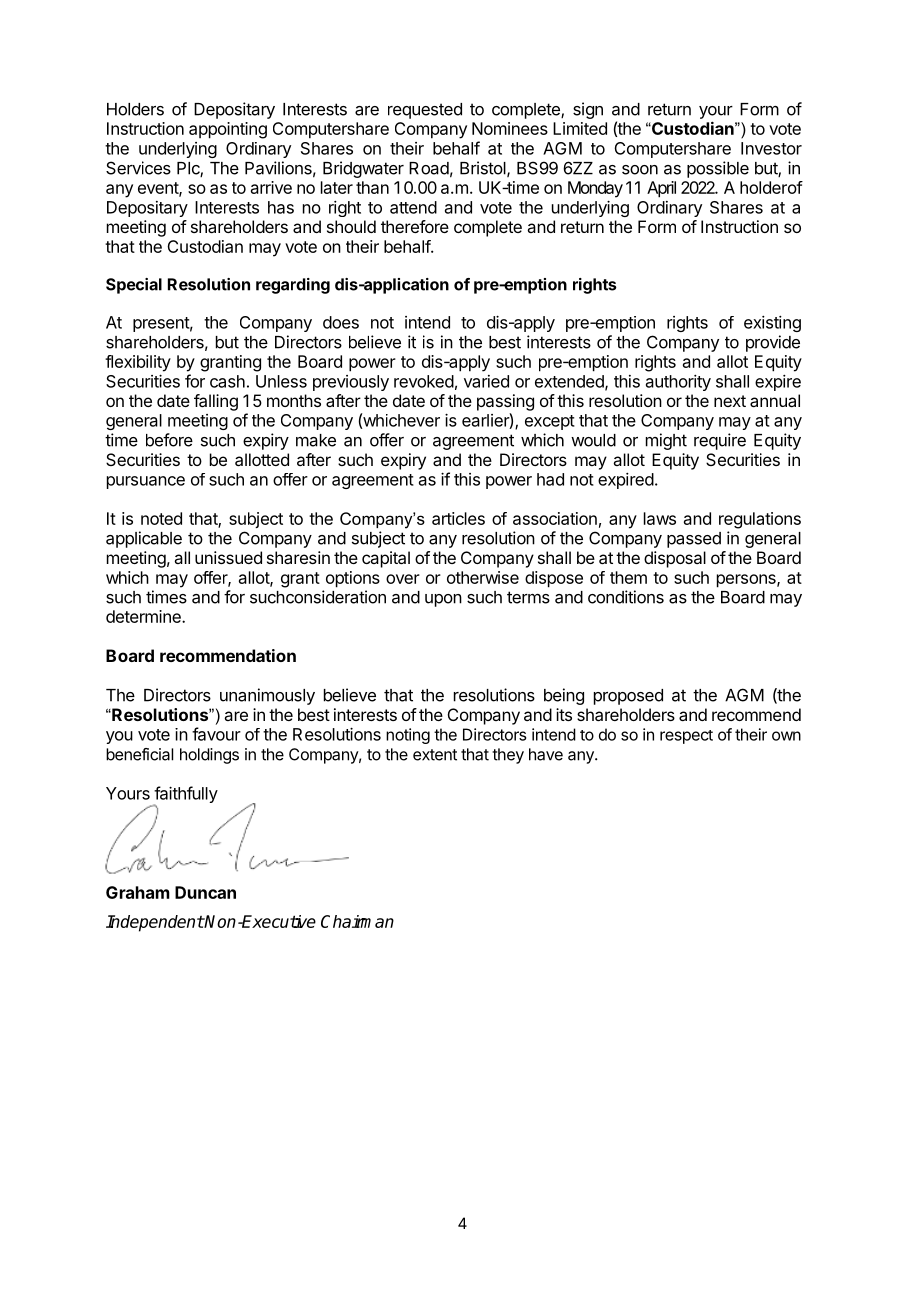 This document has width=924, height=1307. I want to click on upon, so click(443, 600).
